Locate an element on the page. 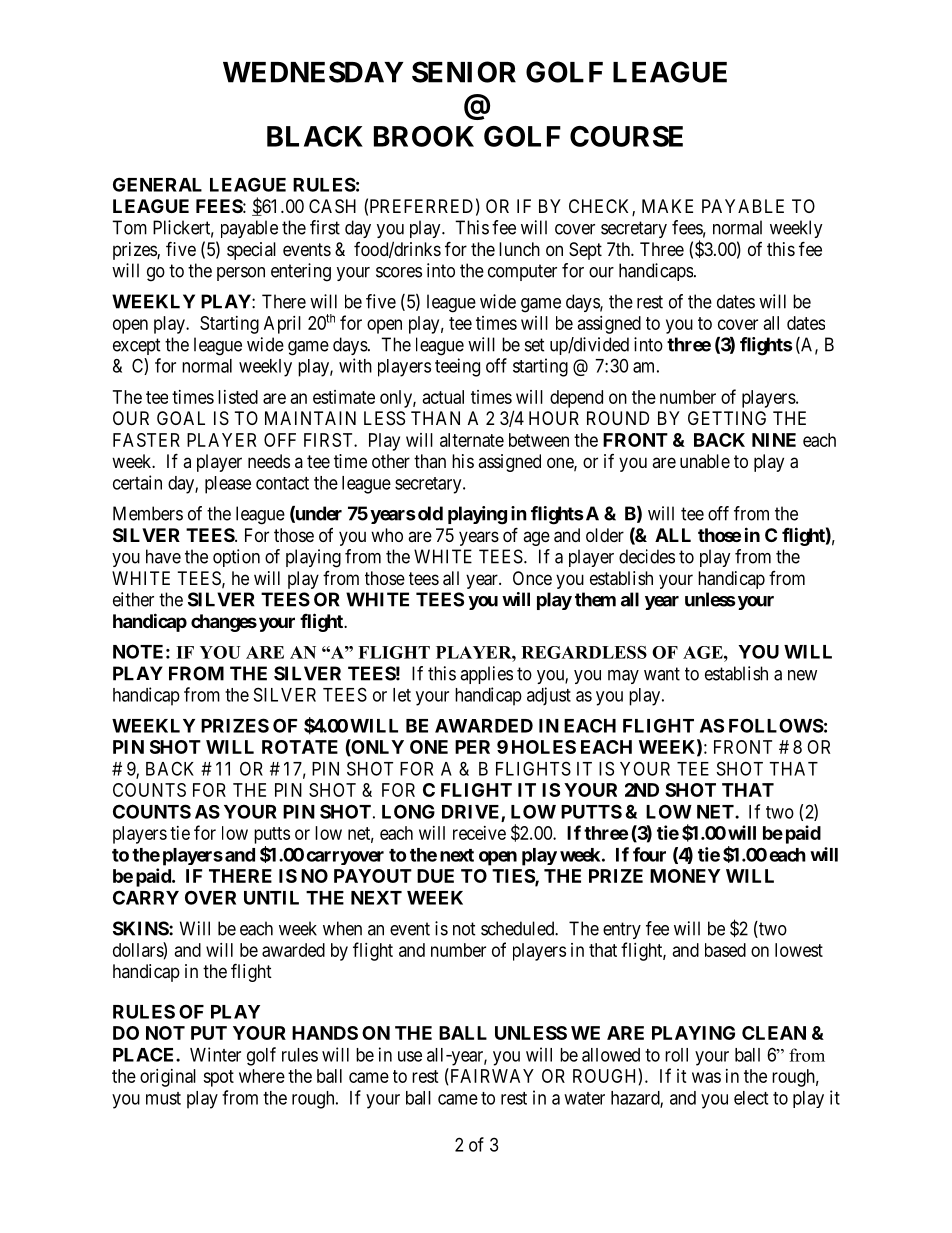 The image size is (952, 1233). WEDNESDAY is located at coordinates (313, 72).
